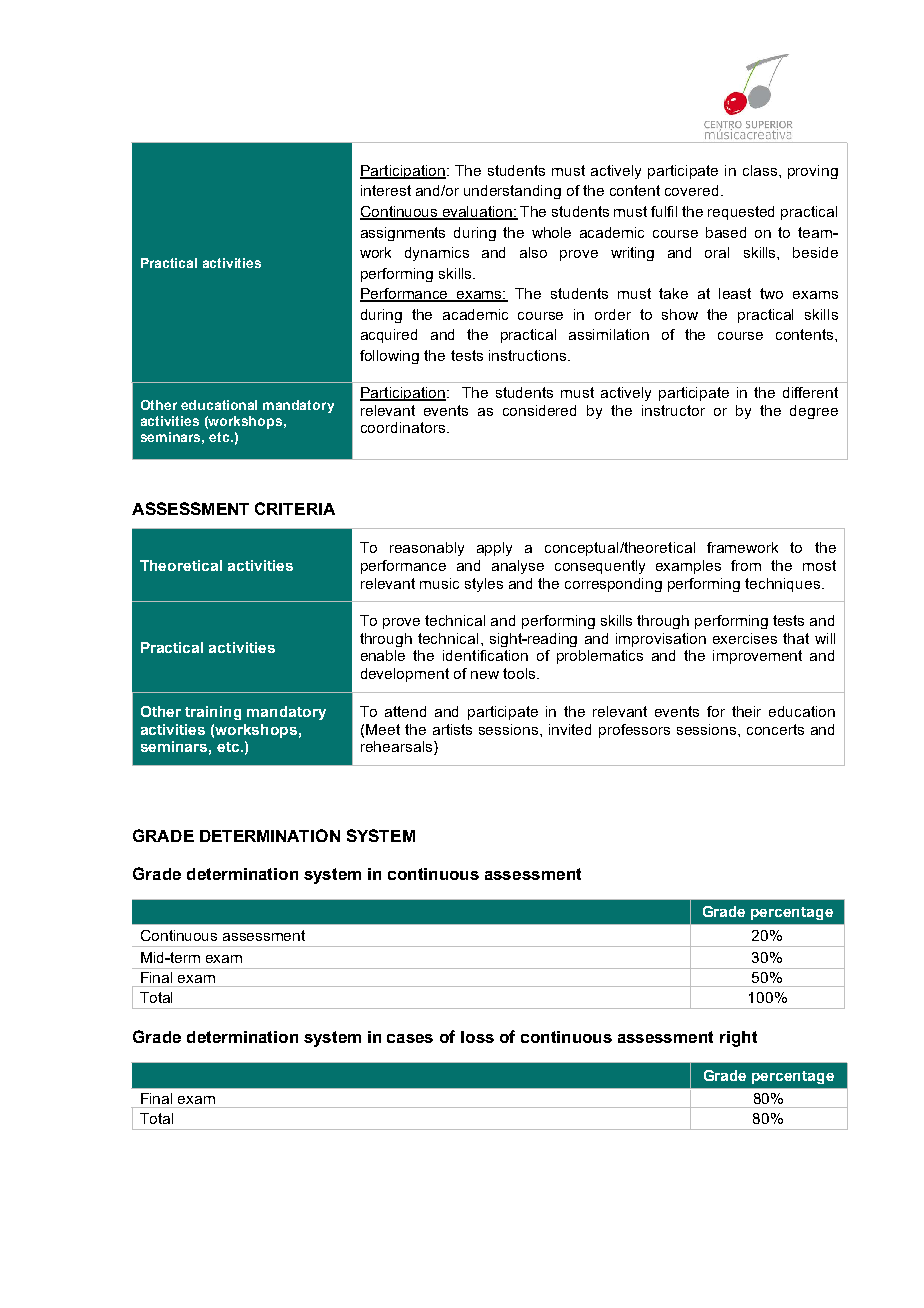 The width and height of the screenshot is (924, 1308). I want to click on interest, so click(386, 190).
